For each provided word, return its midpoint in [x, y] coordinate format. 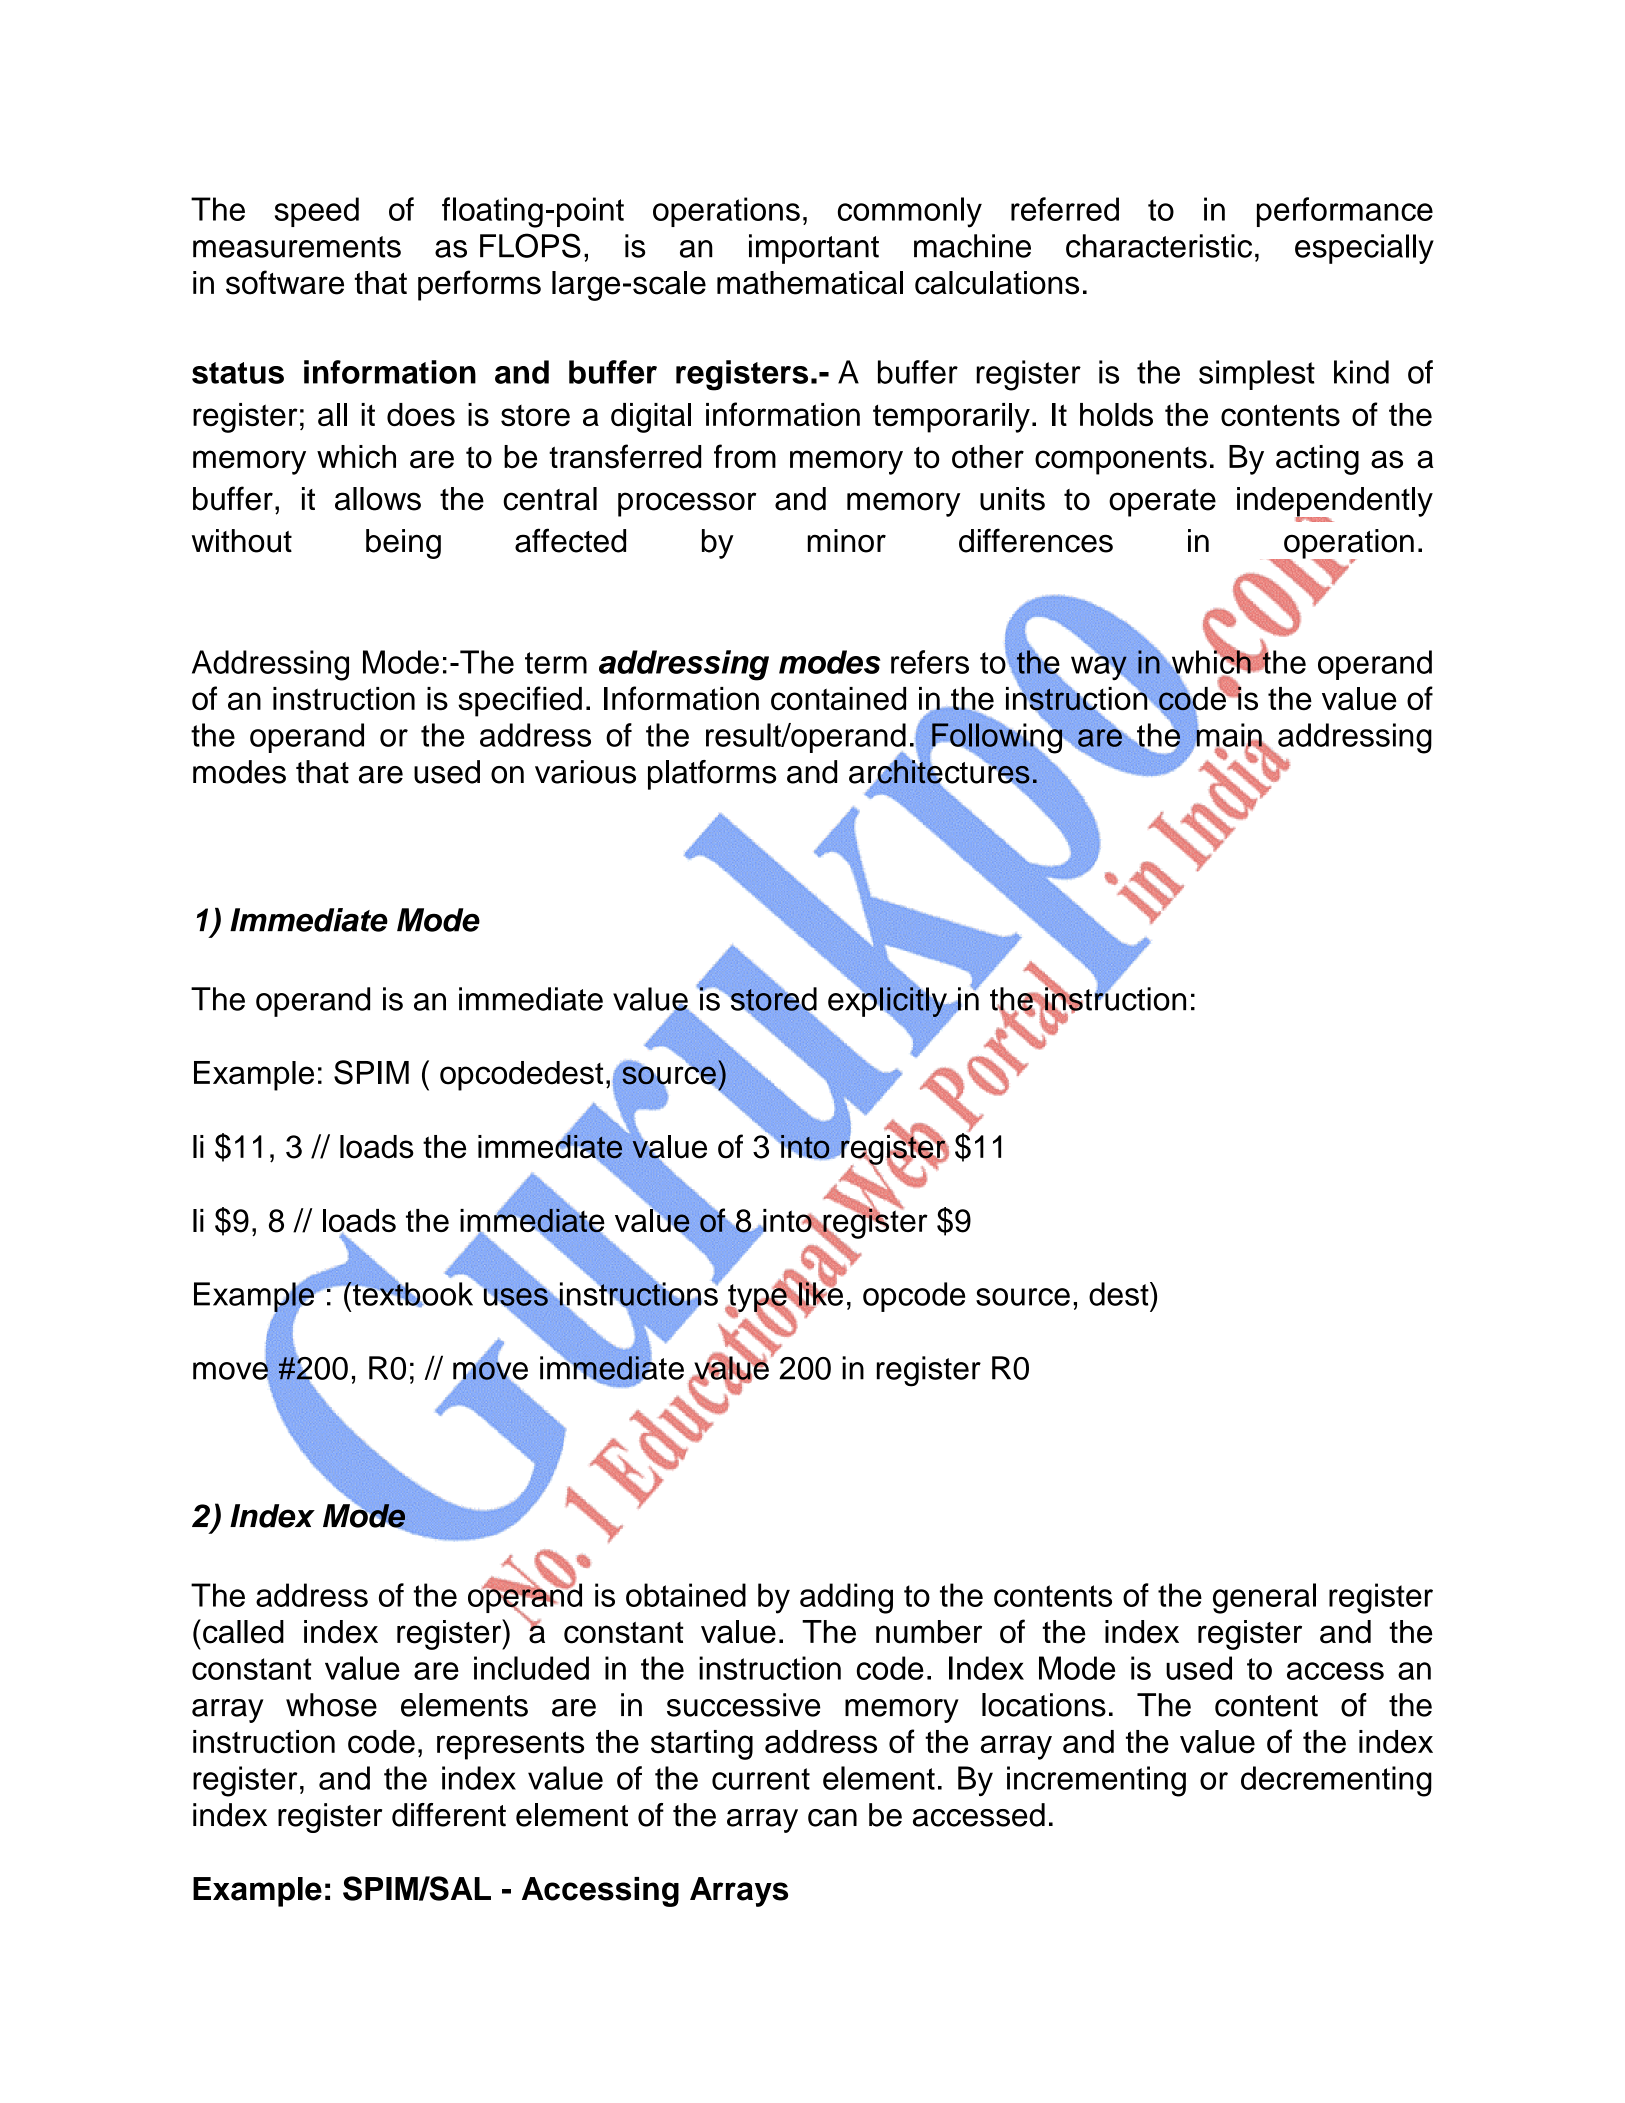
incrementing [1096, 1781]
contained [838, 699]
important [814, 249]
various [585, 772]
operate [1162, 503]
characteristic [1159, 246]
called [243, 1632]
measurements [297, 247]
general [1264, 1598]
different [449, 1815]
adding [846, 1598]
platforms [712, 775]
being [403, 544]
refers [930, 662]
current [761, 1779]
